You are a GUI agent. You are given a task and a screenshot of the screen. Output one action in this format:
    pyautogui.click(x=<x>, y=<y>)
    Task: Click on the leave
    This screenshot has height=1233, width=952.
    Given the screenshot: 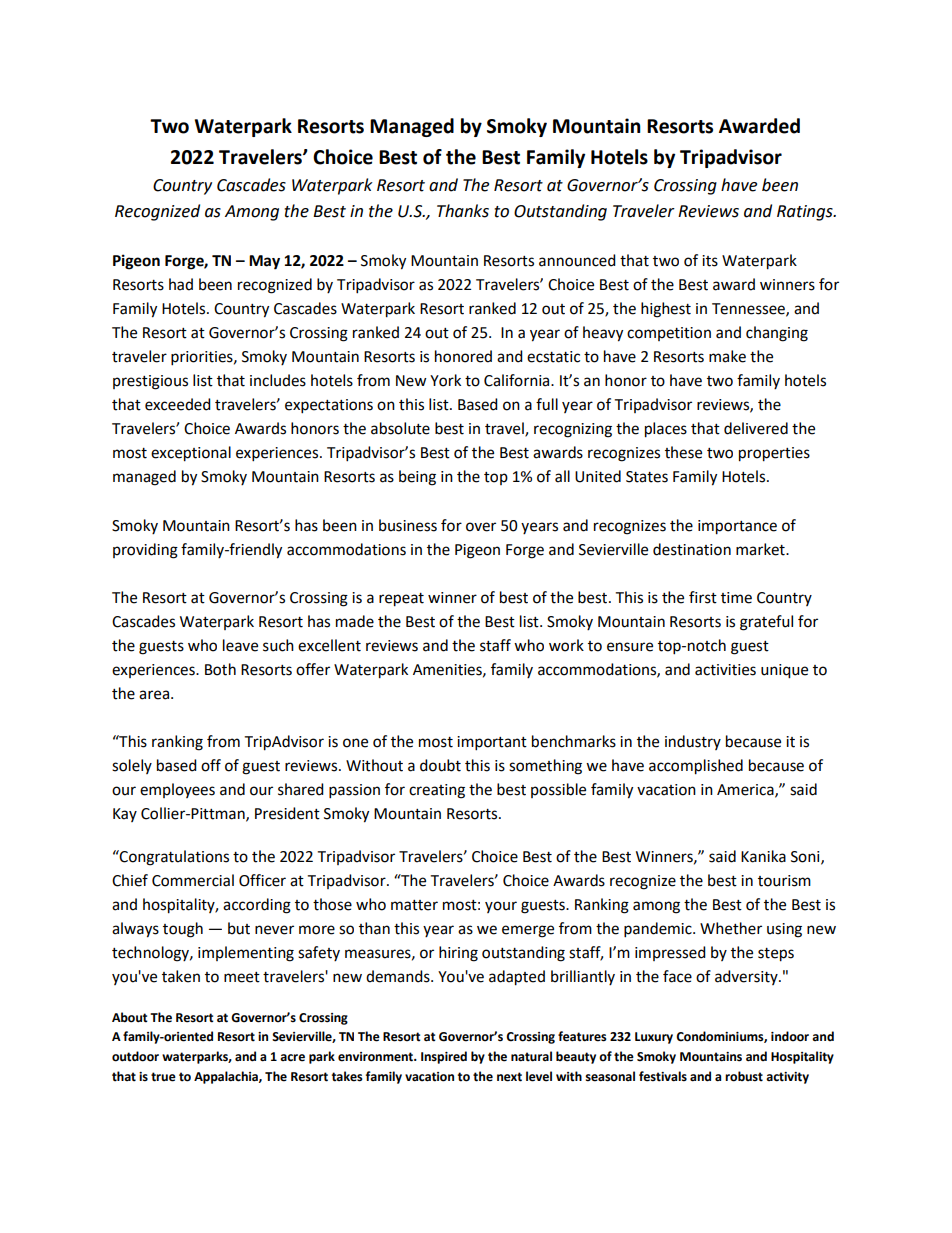 What is the action you would take?
    pyautogui.click(x=240, y=645)
